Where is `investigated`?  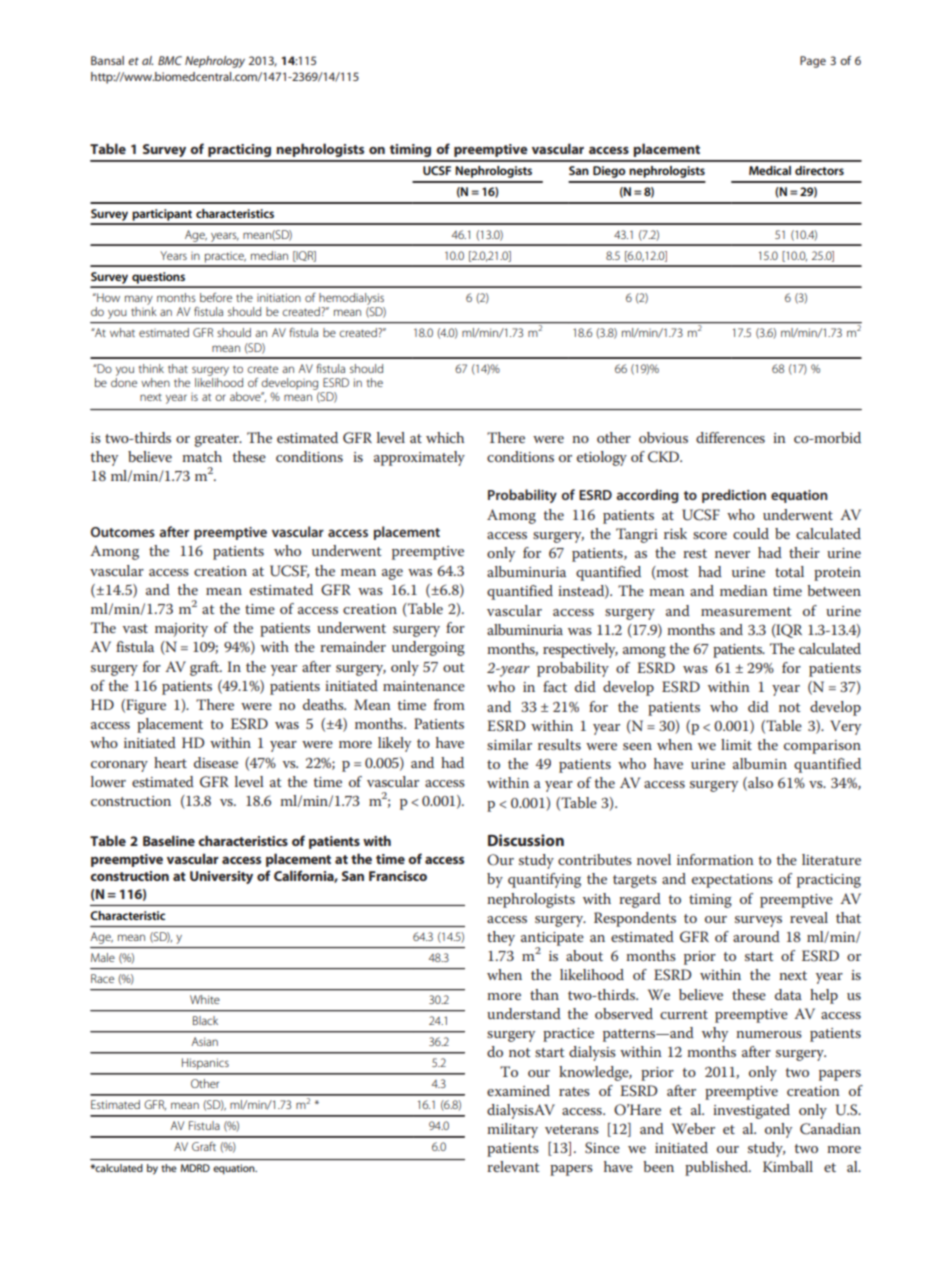 investigated is located at coordinates (751, 1111).
